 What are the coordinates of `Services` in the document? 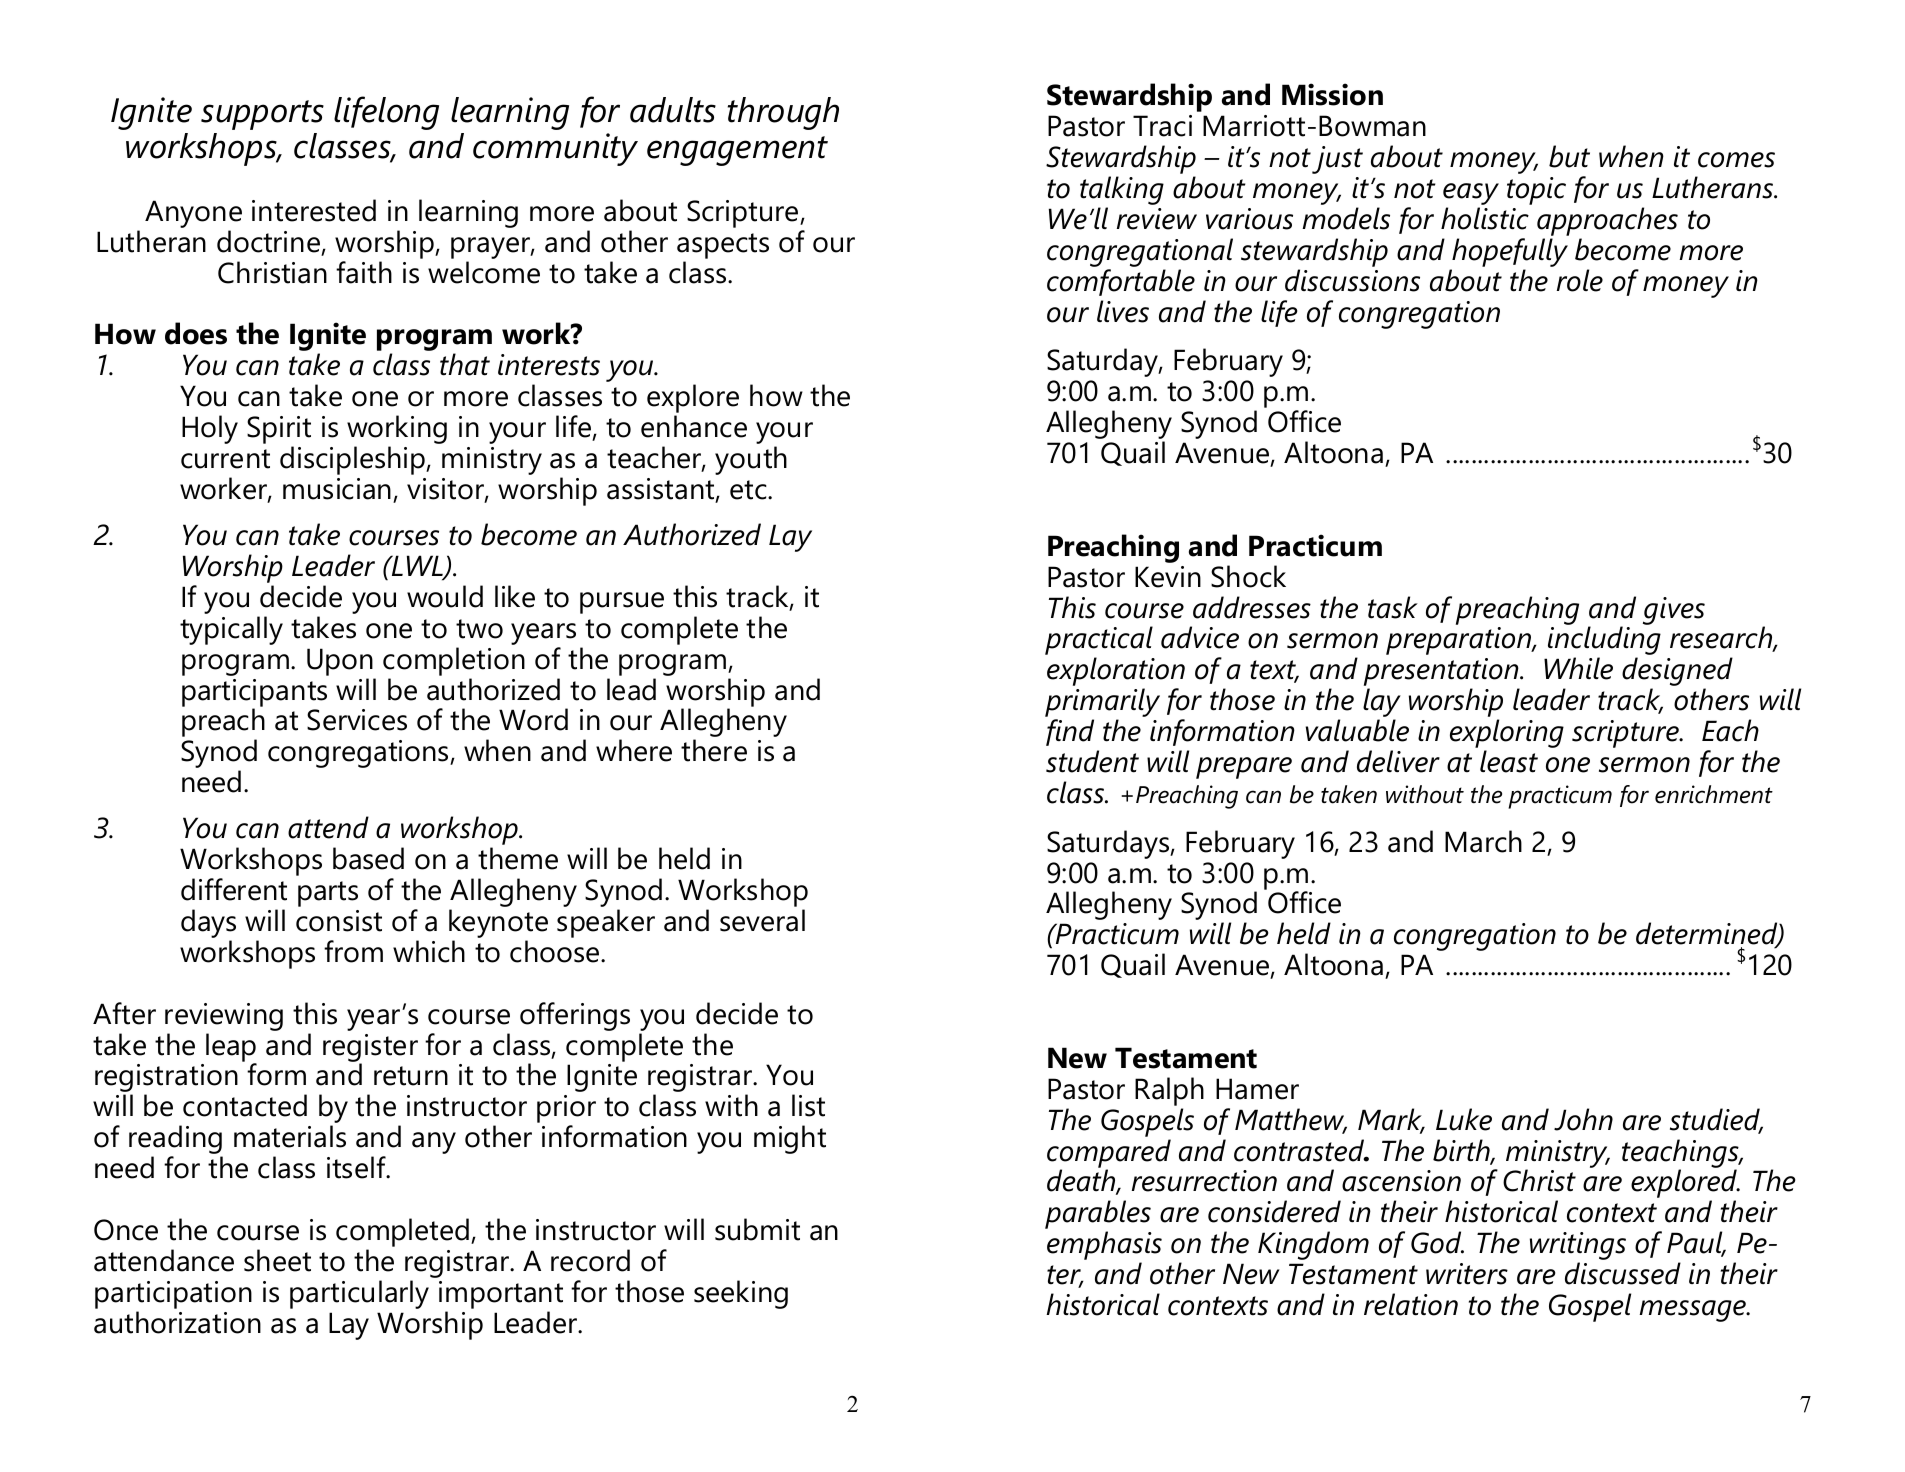 It's located at (357, 720).
